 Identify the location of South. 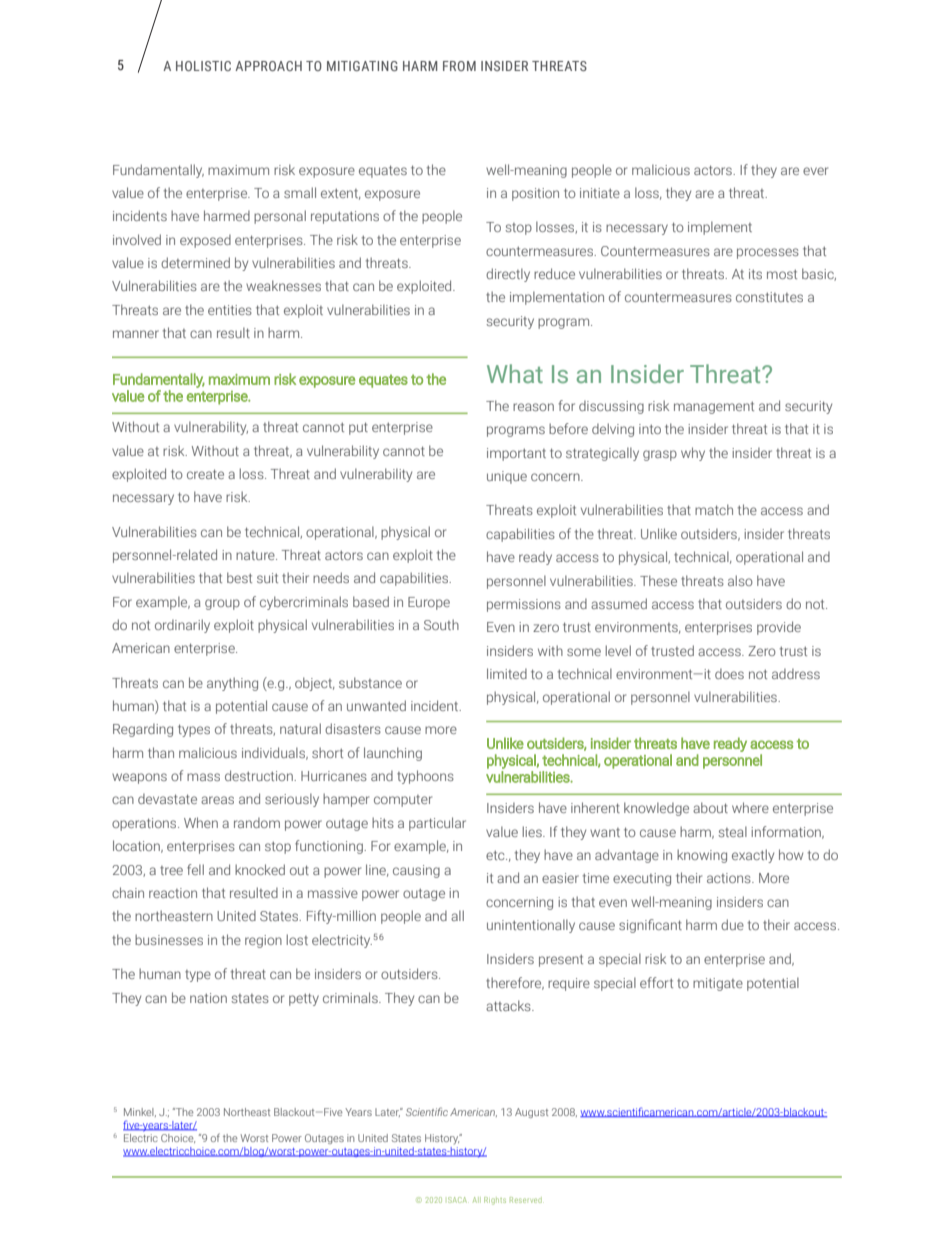
(441, 624).
